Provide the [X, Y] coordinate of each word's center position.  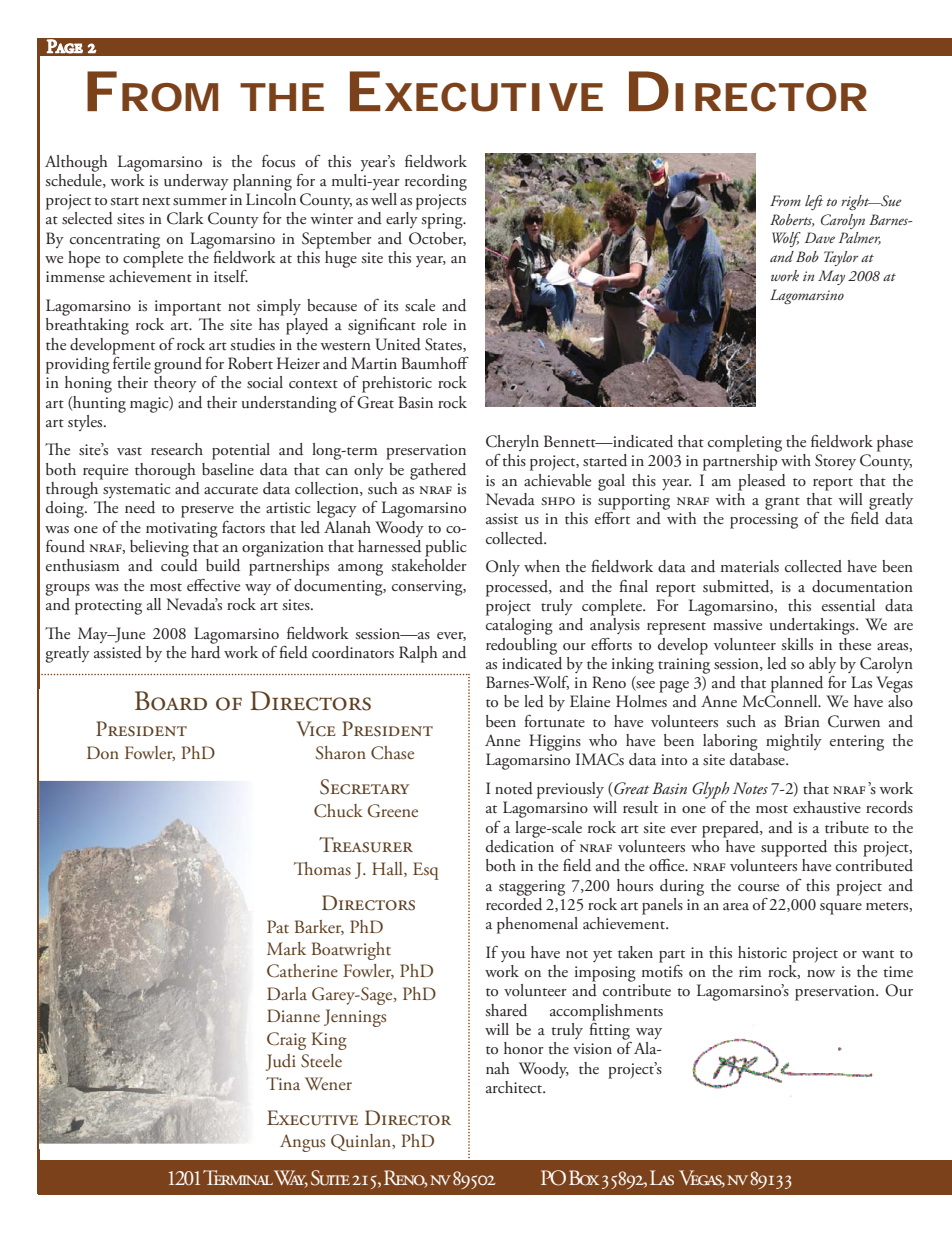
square [841, 909]
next [156, 201]
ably [822, 665]
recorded [514, 903]
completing [745, 443]
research [177, 449]
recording [436, 182]
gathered [438, 471]
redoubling [521, 646]
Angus [302, 1143]
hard [205, 651]
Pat [278, 926]
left [814, 202]
